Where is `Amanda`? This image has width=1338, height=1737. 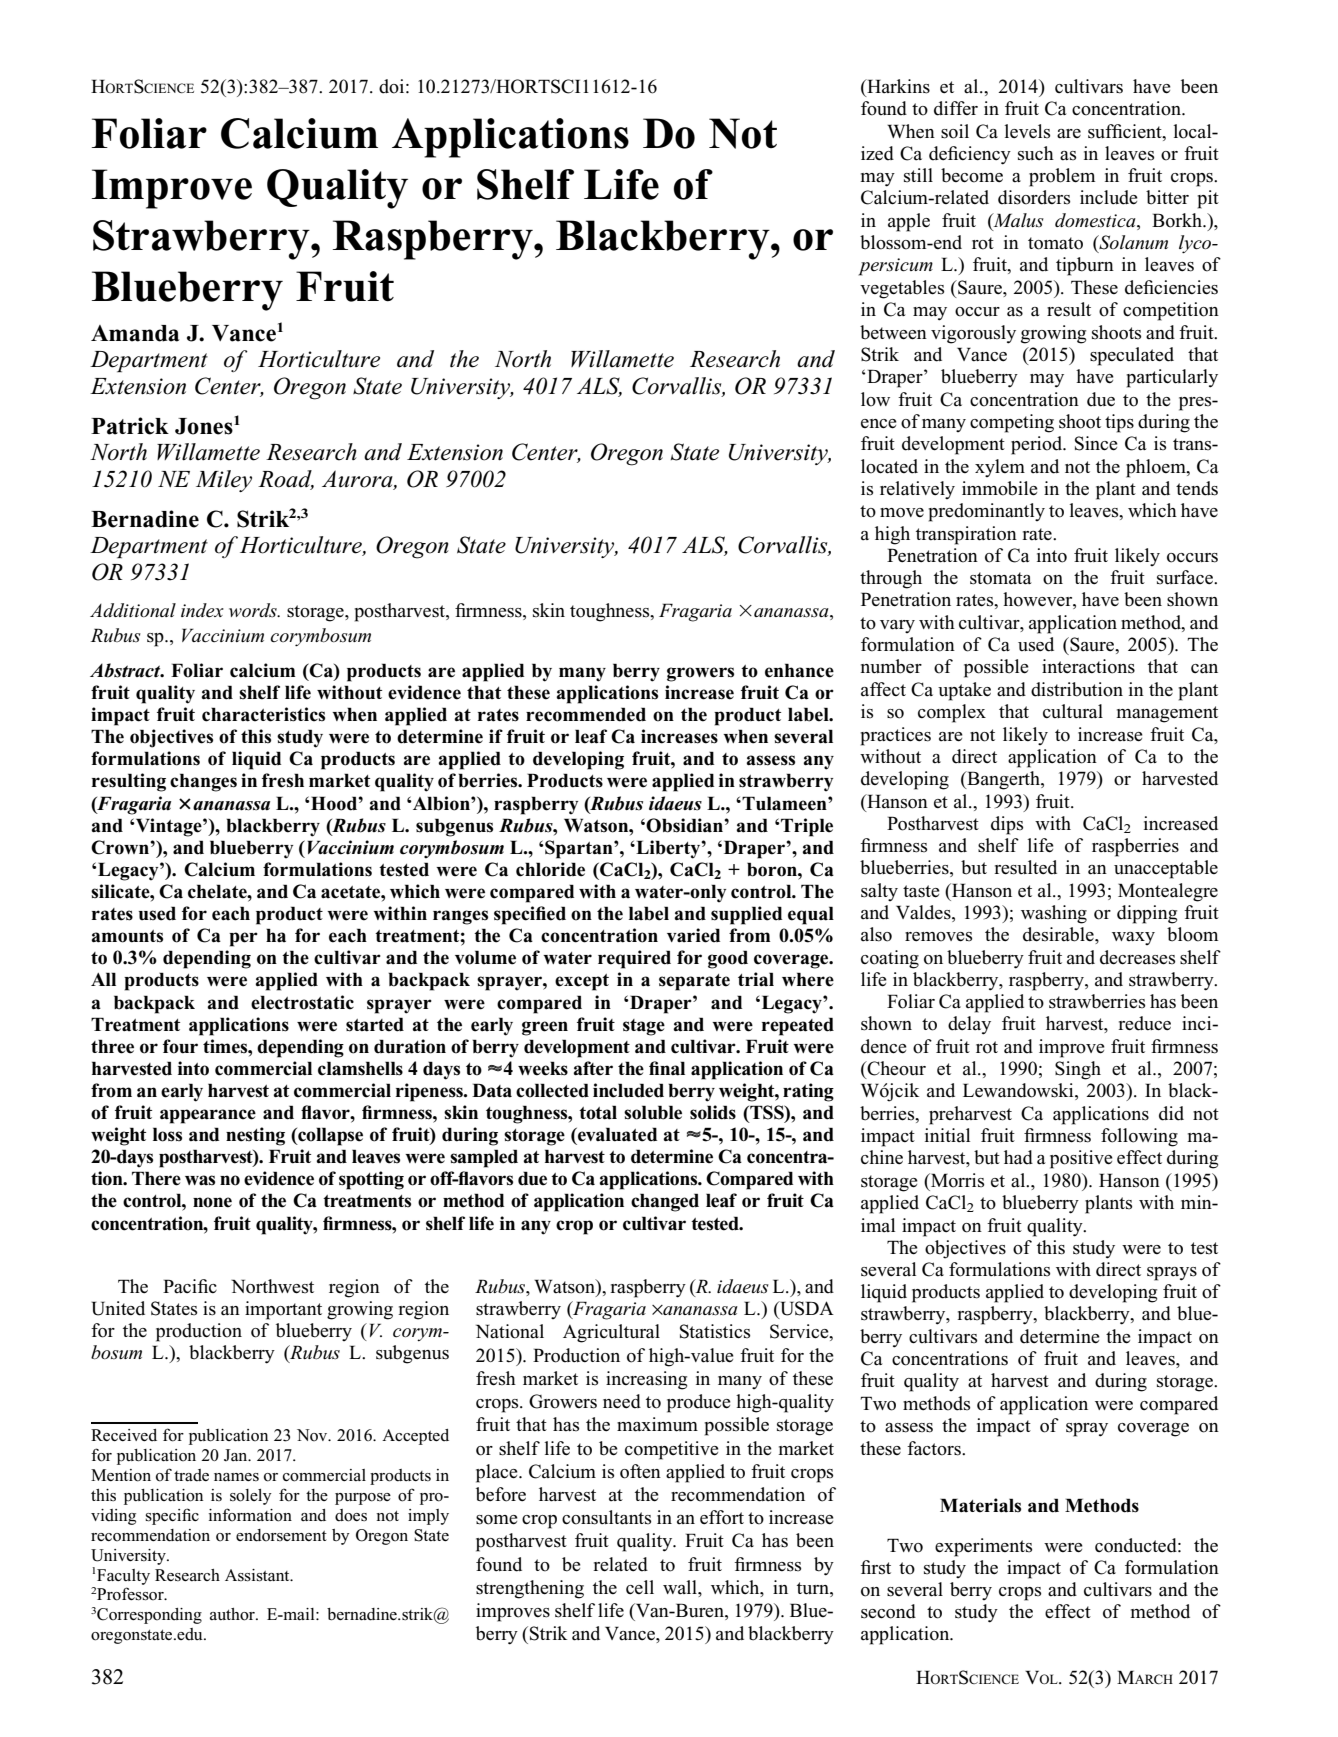 Amanda is located at coordinates (135, 333).
